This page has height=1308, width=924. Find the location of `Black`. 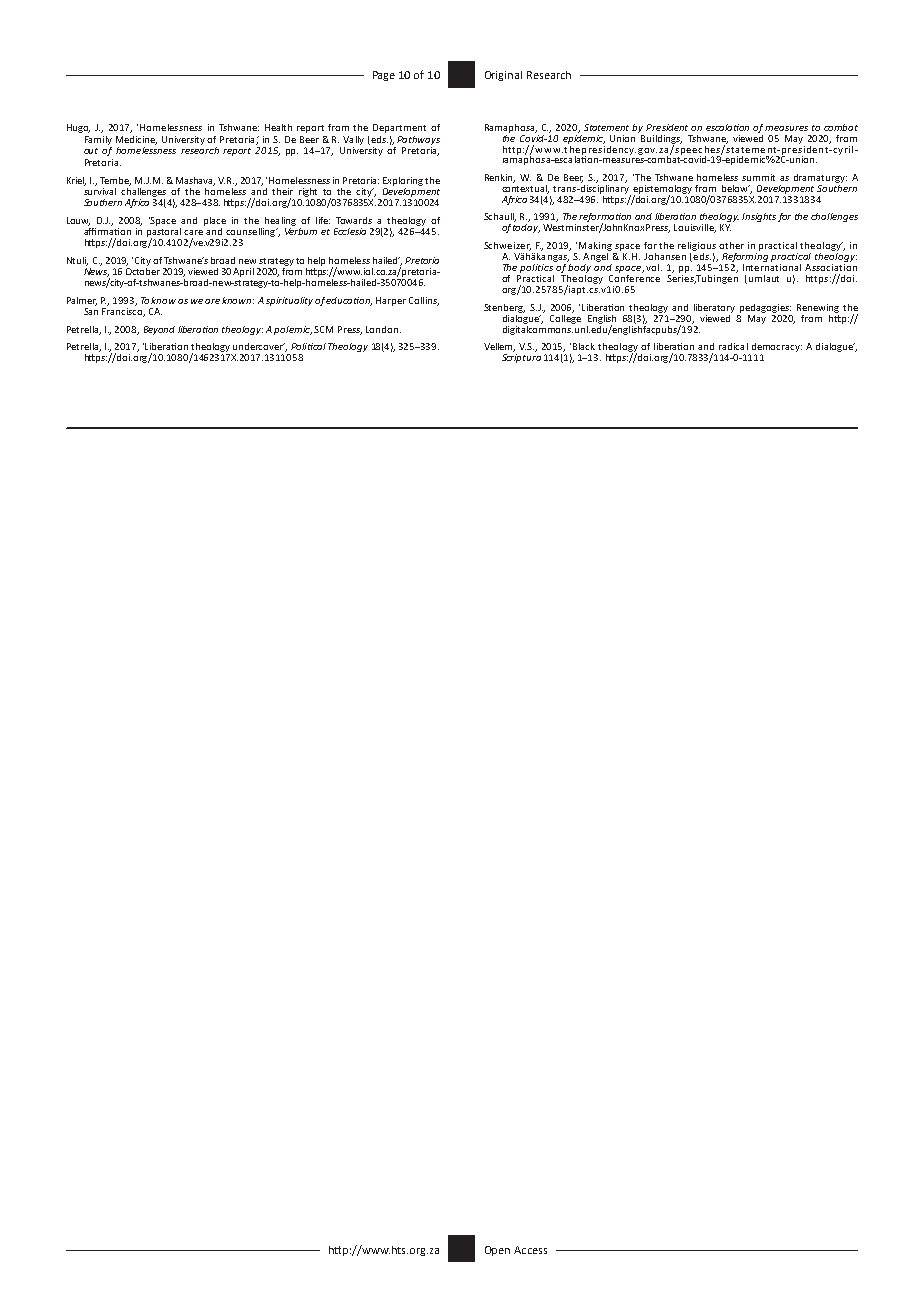

Black is located at coordinates (584, 346).
